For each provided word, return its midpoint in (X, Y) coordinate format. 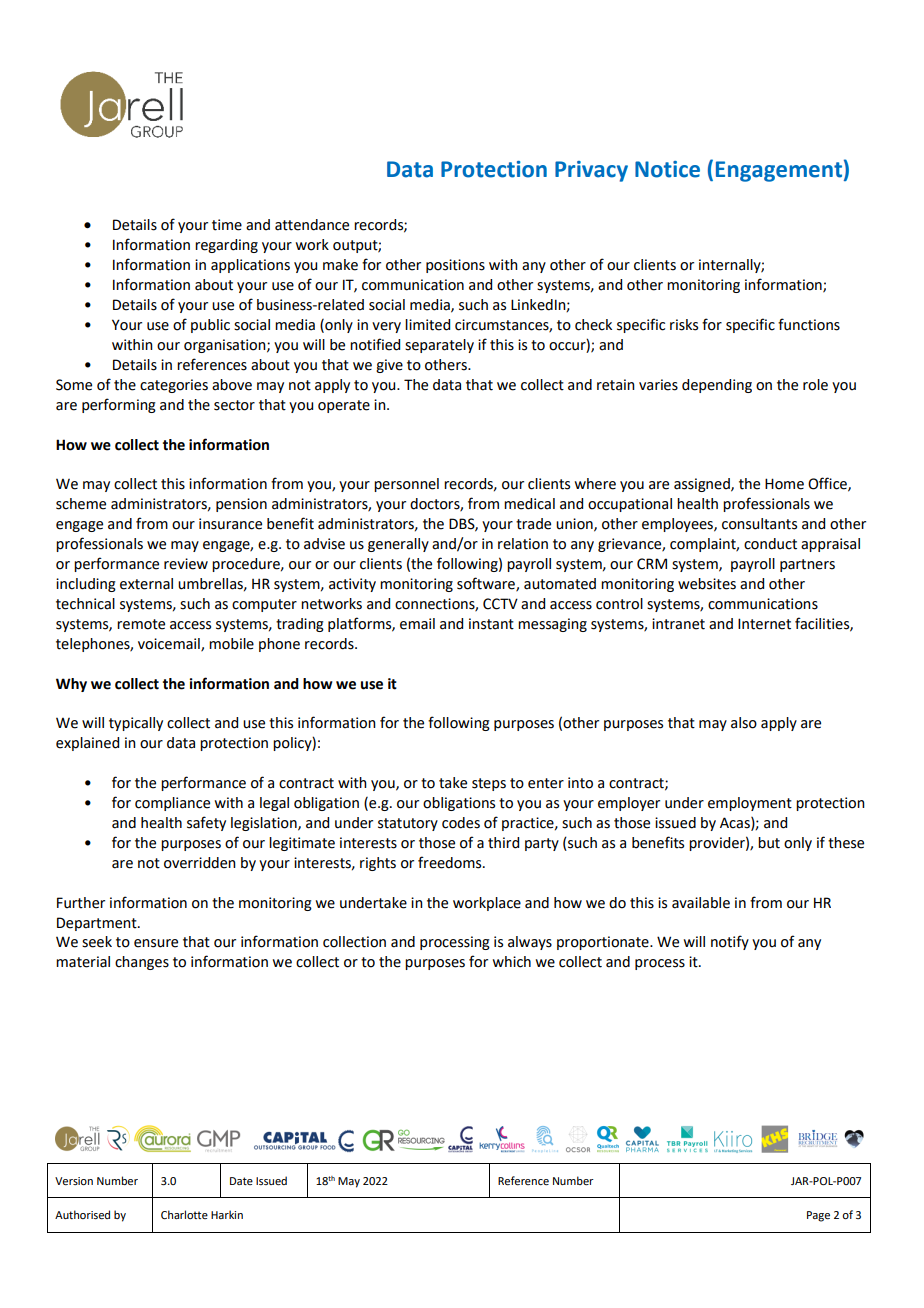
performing (119, 405)
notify (730, 942)
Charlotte (184, 1214)
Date (241, 1181)
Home (784, 484)
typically (136, 724)
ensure (156, 943)
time (227, 225)
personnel (406, 485)
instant (491, 624)
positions (455, 266)
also (744, 723)
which (512, 962)
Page (818, 1216)
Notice (667, 169)
